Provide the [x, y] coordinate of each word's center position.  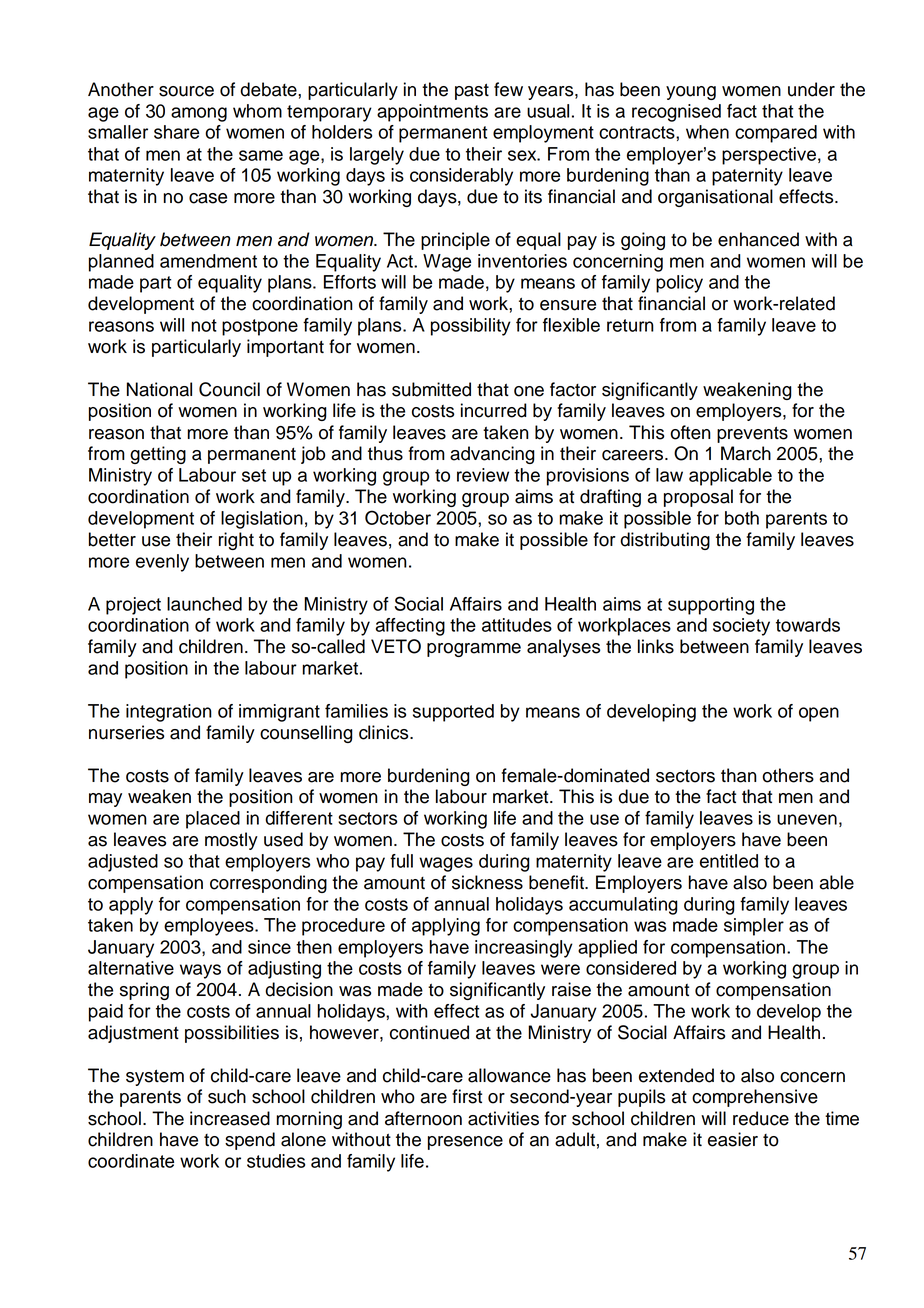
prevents [752, 434]
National [159, 389]
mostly [231, 841]
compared [776, 134]
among [199, 114]
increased [230, 1118]
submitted [431, 389]
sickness [487, 882]
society [741, 627]
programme [474, 650]
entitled [729, 861]
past [472, 91]
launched [204, 604]
